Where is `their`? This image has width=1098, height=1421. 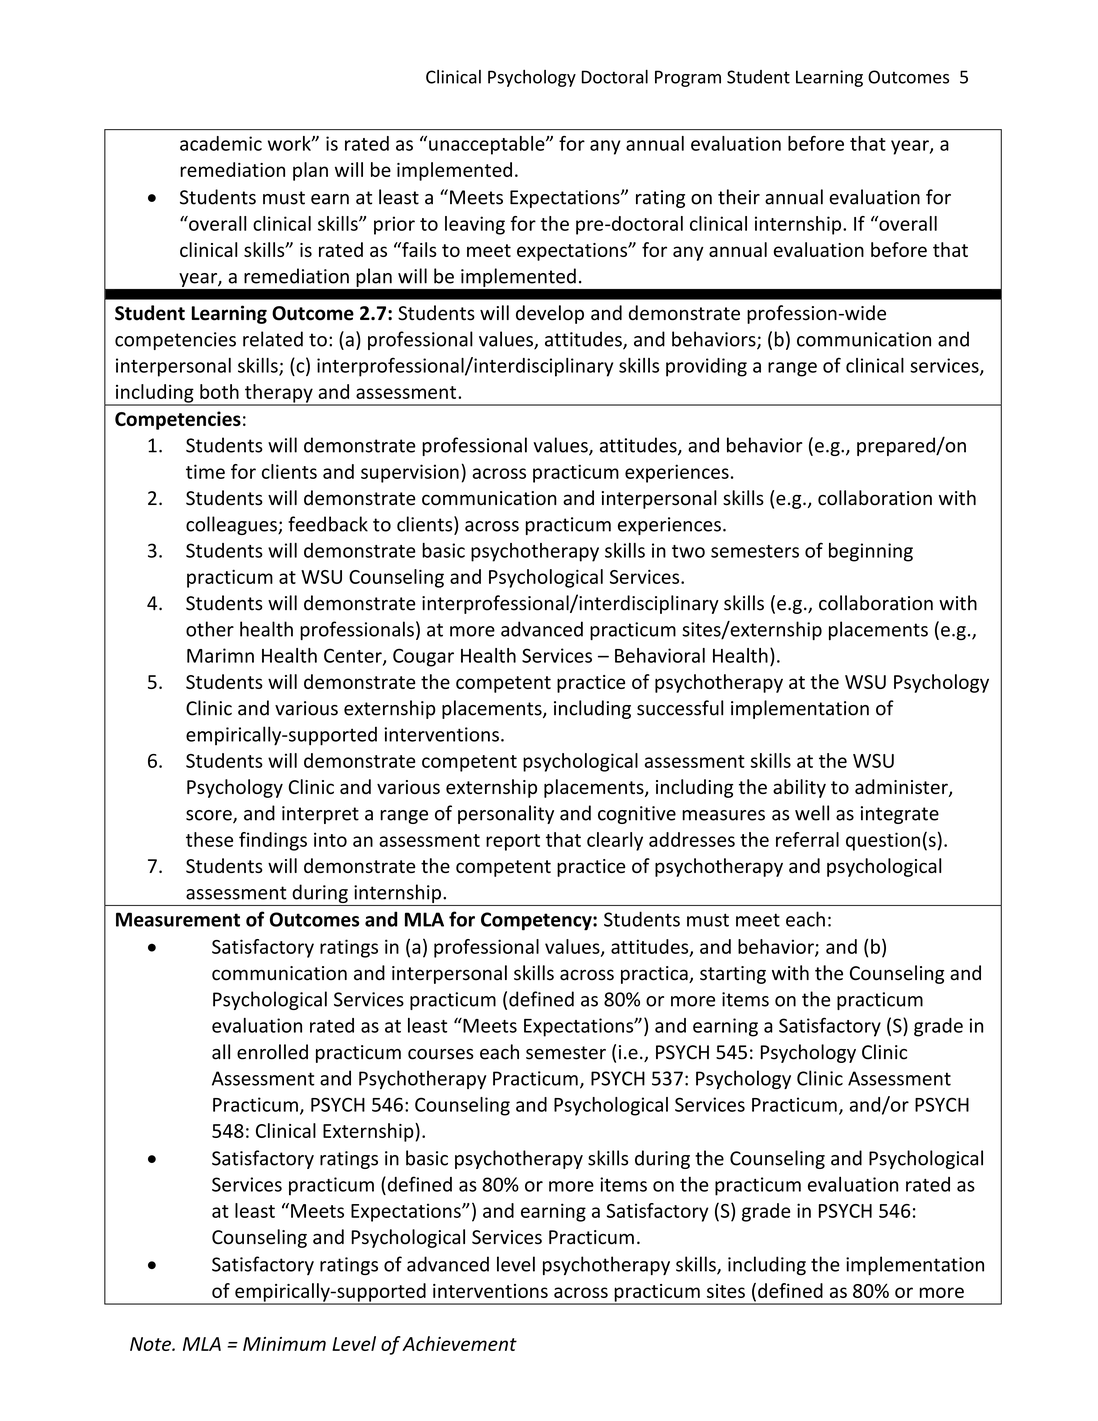
their is located at coordinates (739, 197).
